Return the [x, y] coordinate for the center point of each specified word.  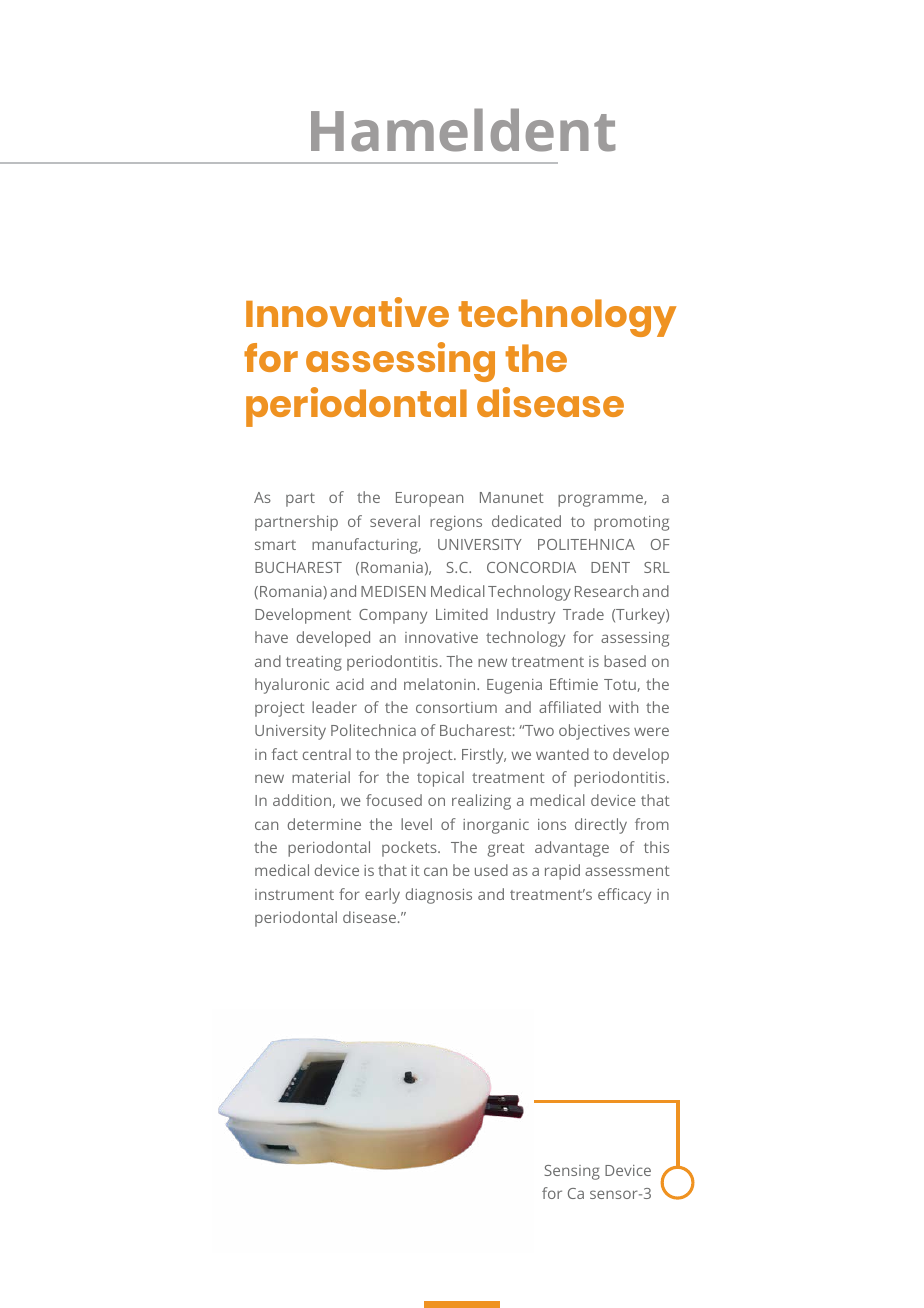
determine [324, 824]
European [429, 499]
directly [601, 826]
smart [275, 545]
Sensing [572, 1172]
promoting [631, 523]
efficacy [624, 896]
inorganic [496, 826]
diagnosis [439, 896]
